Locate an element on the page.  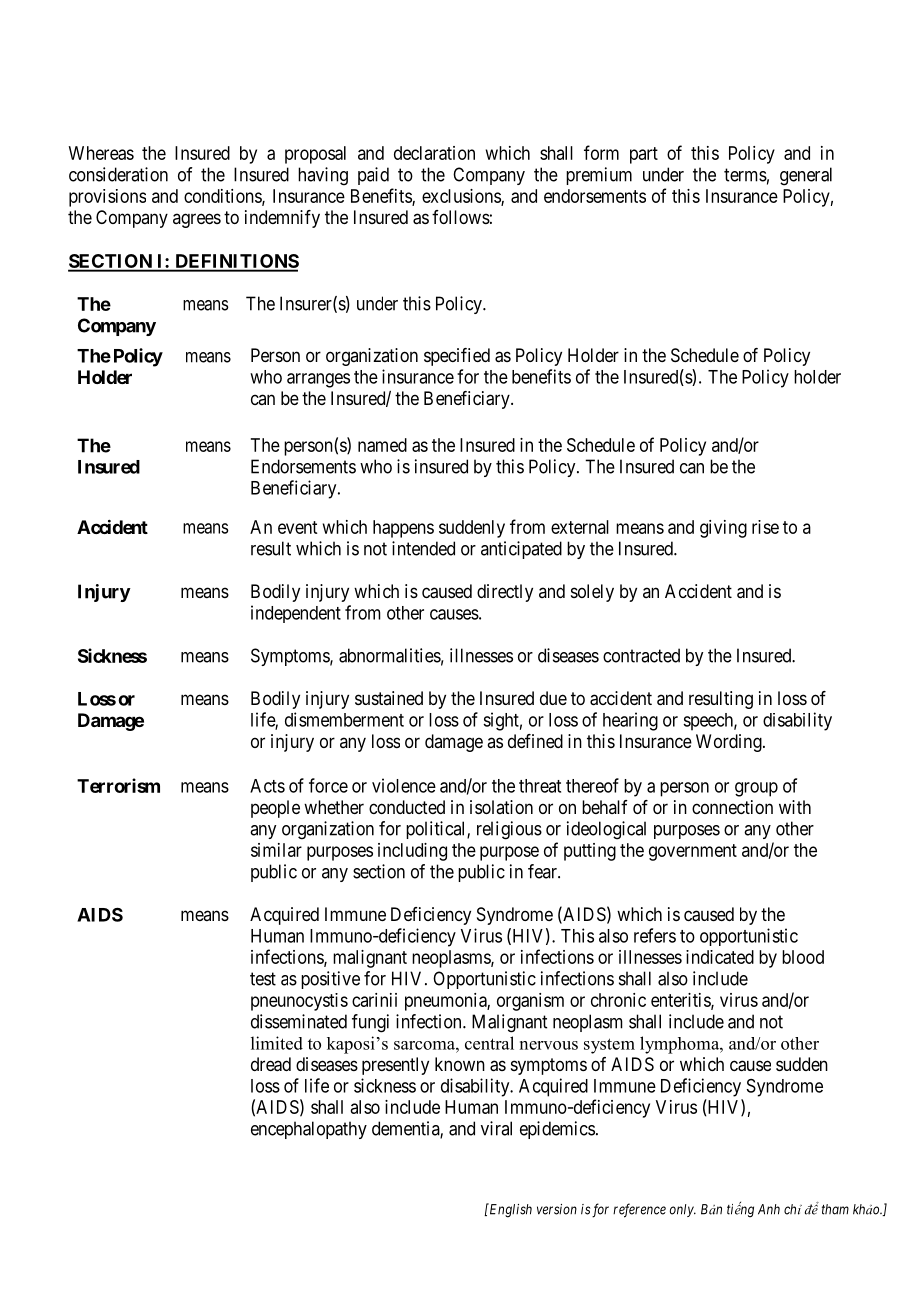
sustained is located at coordinates (389, 698).
